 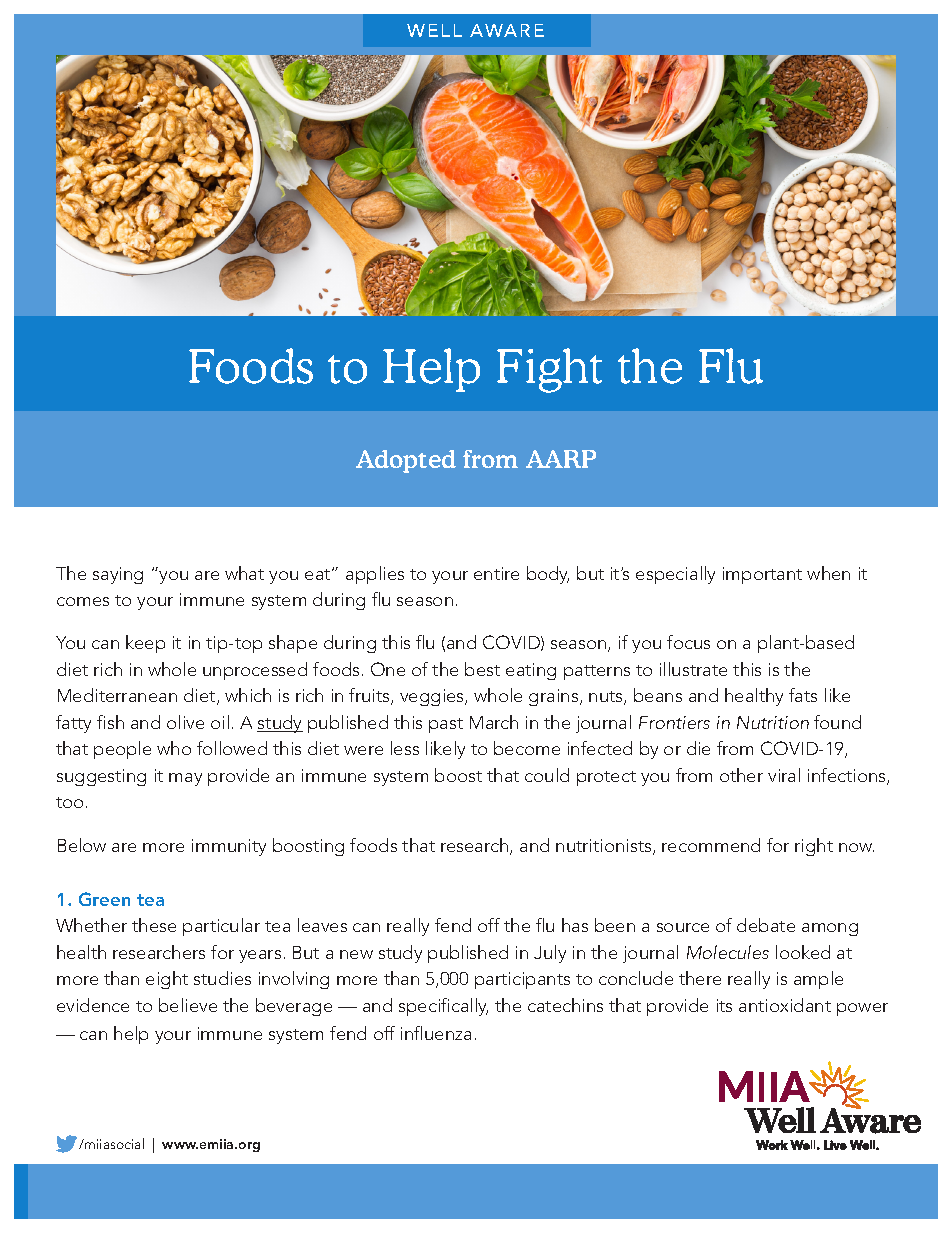 What do you see at coordinates (443, 1007) in the document?
I see `specifically` at bounding box center [443, 1007].
